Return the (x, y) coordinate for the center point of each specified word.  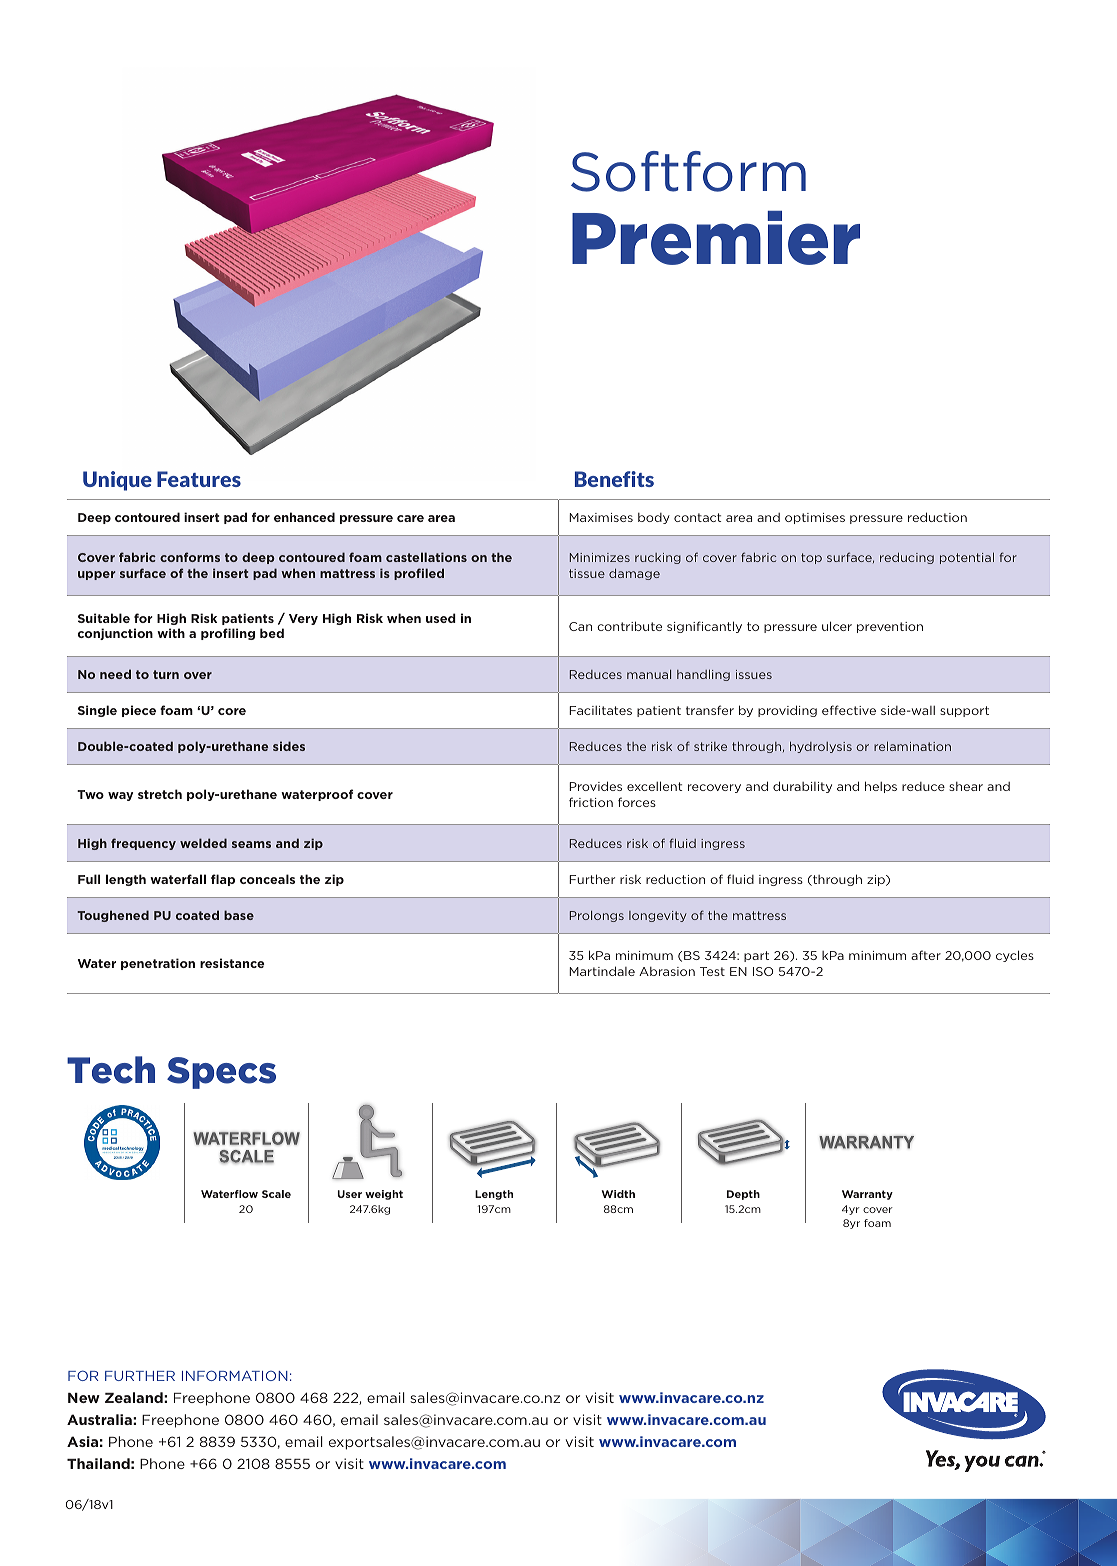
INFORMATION (235, 1375)
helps (881, 787)
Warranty (867, 1195)
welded (203, 843)
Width (618, 1194)
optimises (815, 518)
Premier (716, 238)
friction (591, 802)
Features (199, 479)
